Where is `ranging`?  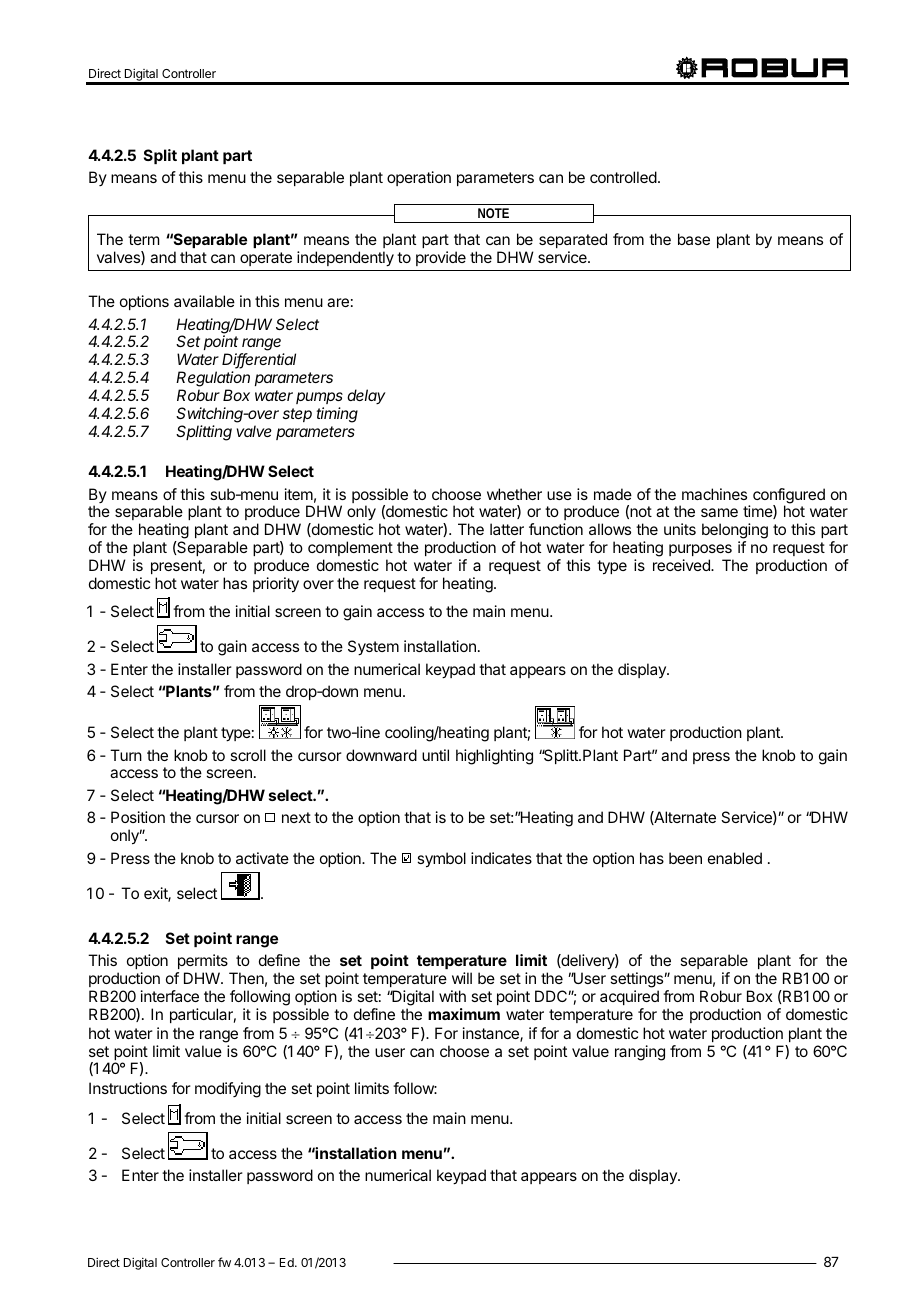
ranging is located at coordinates (640, 1053).
